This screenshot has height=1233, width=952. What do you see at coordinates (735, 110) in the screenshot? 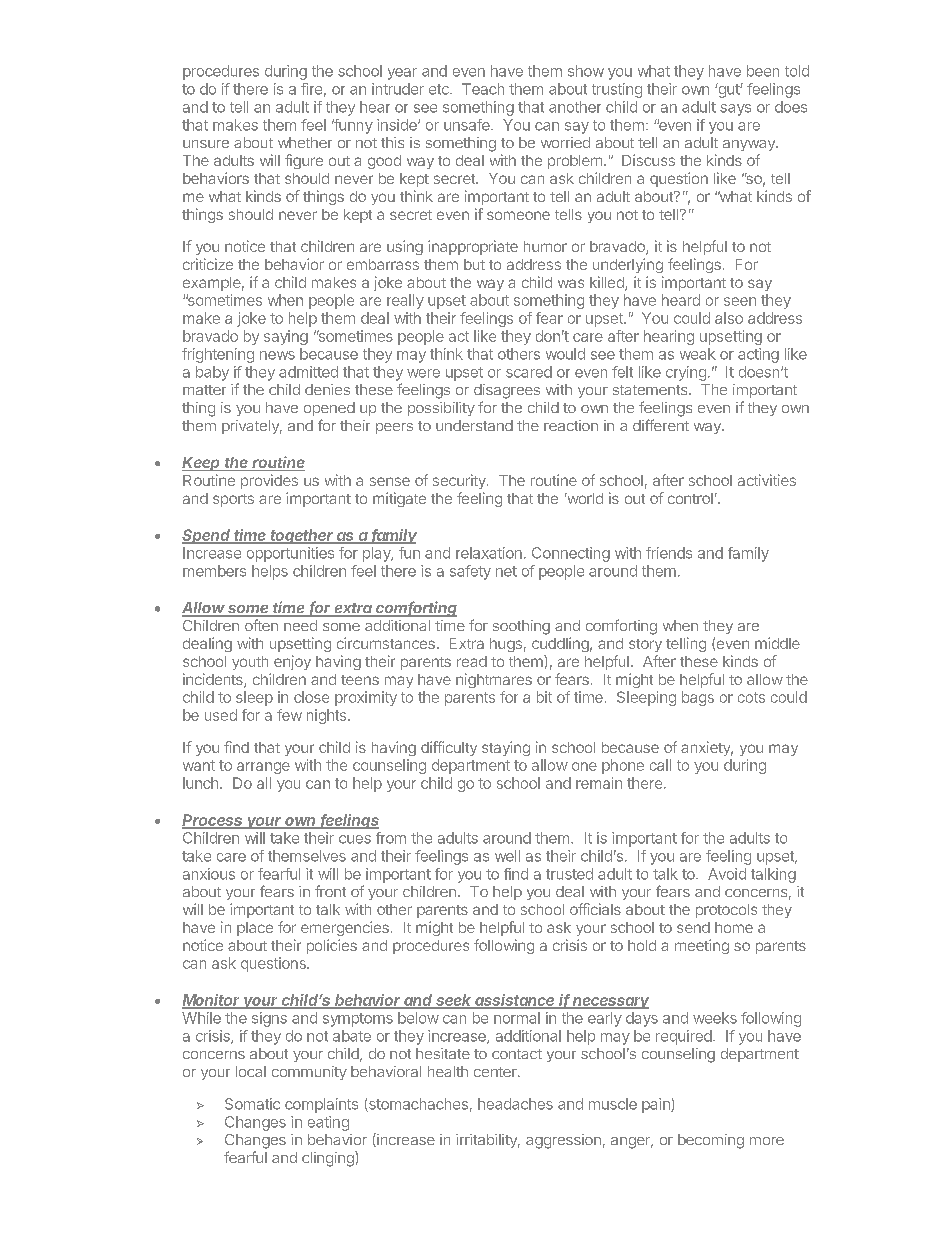
I see `says` at bounding box center [735, 110].
